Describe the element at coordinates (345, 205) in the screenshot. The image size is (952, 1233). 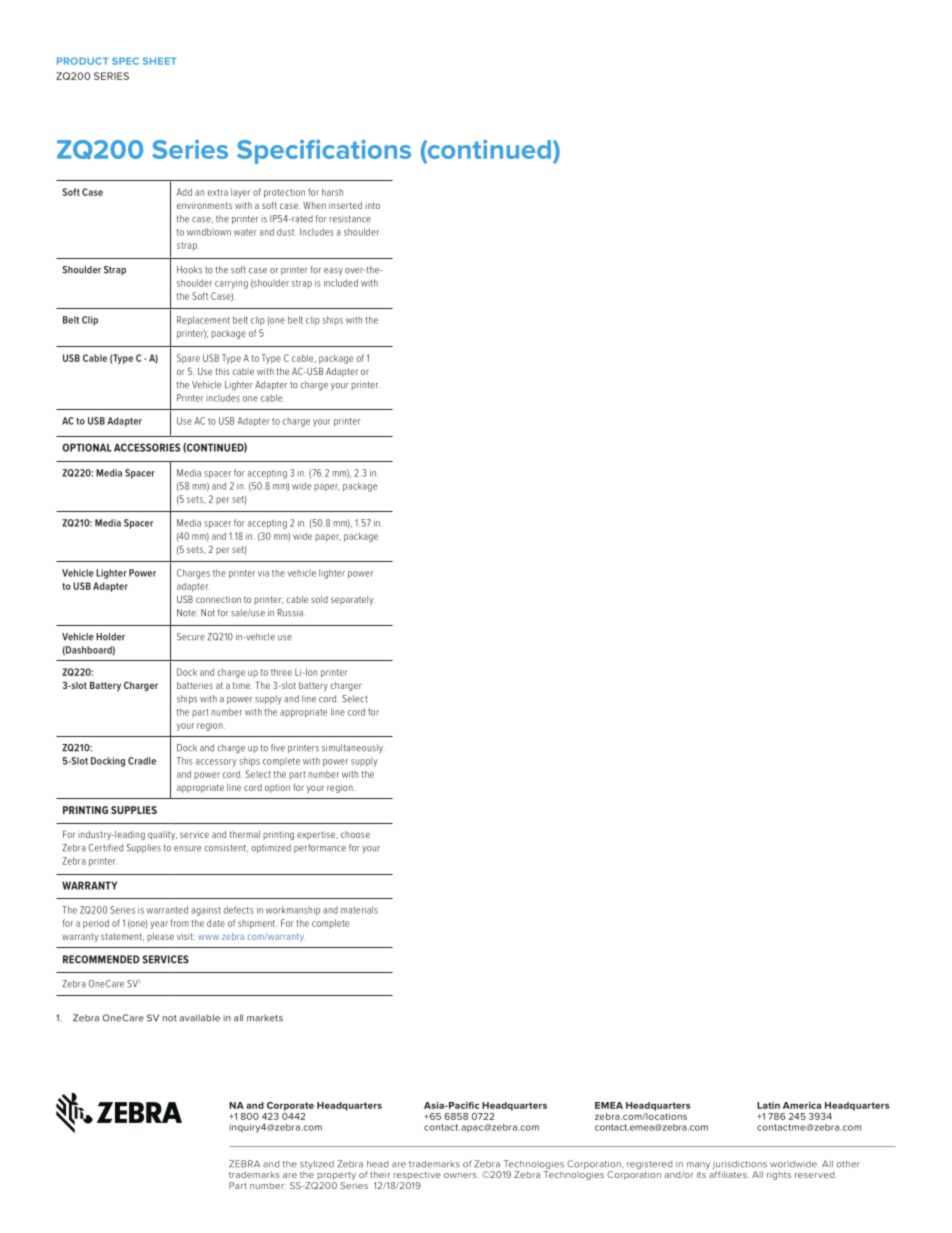
I see `inserted` at that location.
